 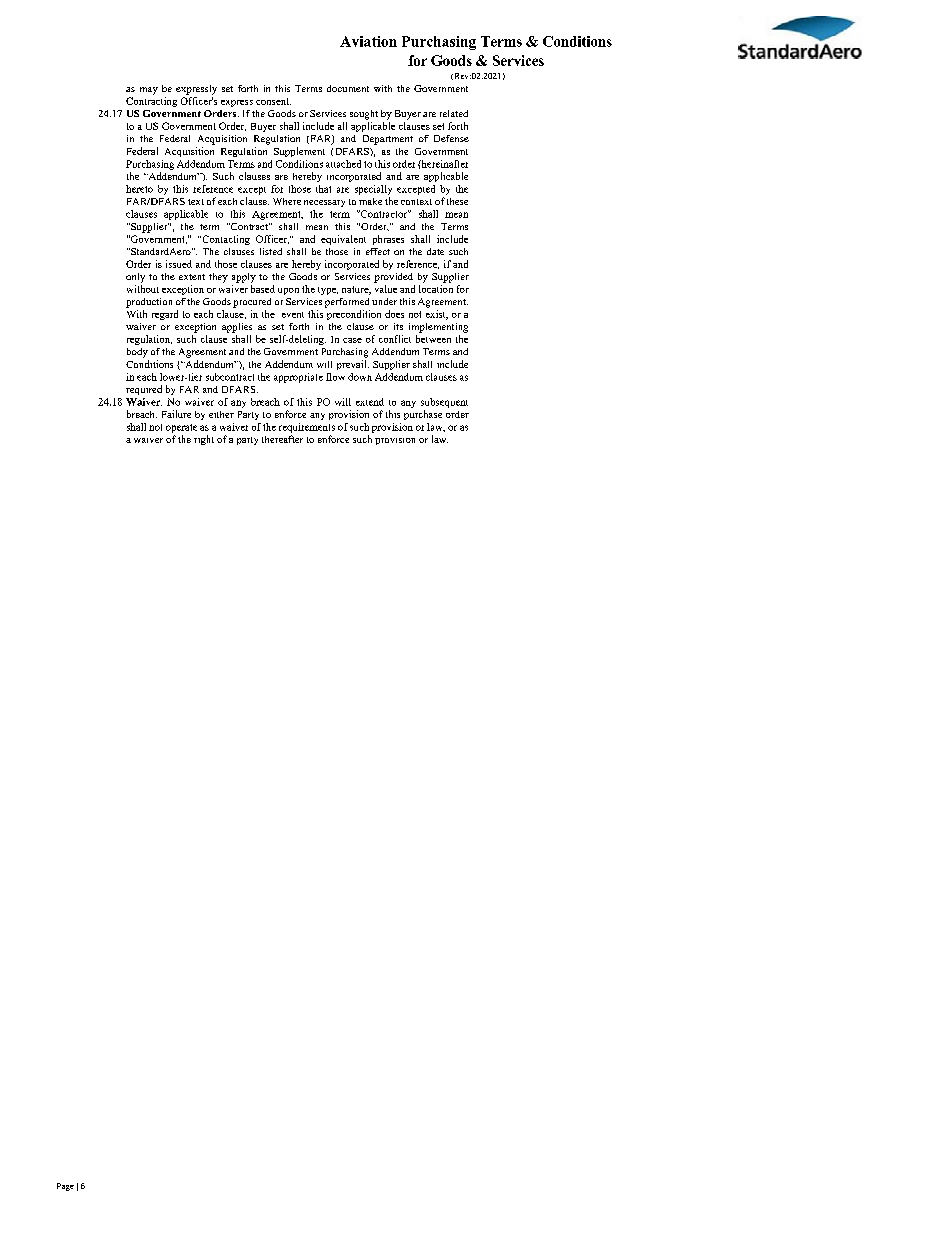 What do you see at coordinates (65, 1187) in the document?
I see `Page` at bounding box center [65, 1187].
